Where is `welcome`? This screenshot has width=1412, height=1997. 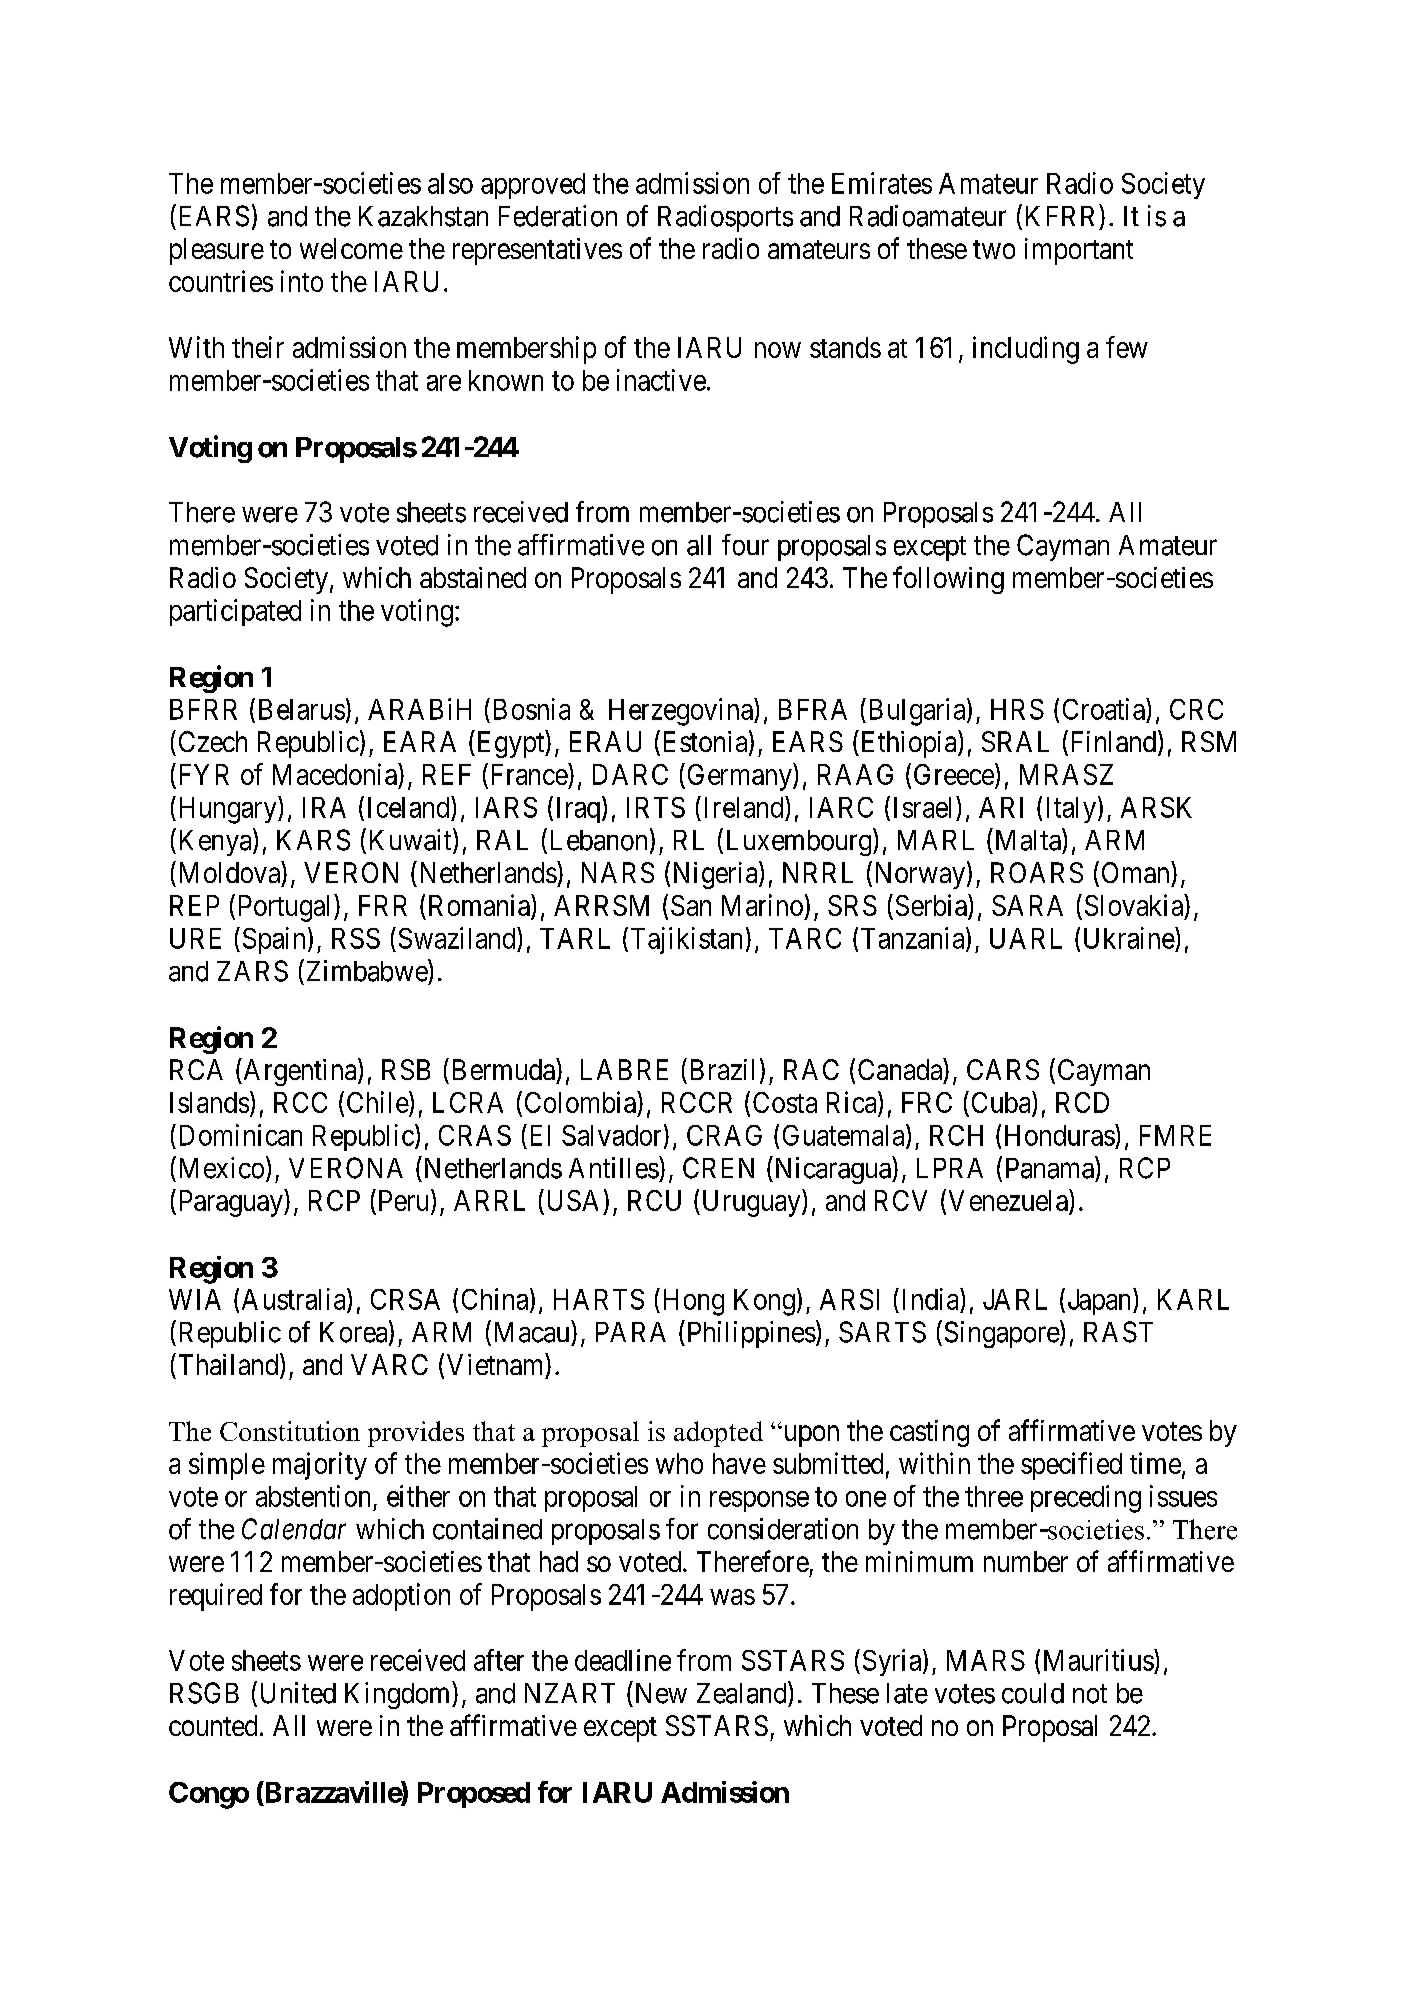
welcome is located at coordinates (351, 248).
